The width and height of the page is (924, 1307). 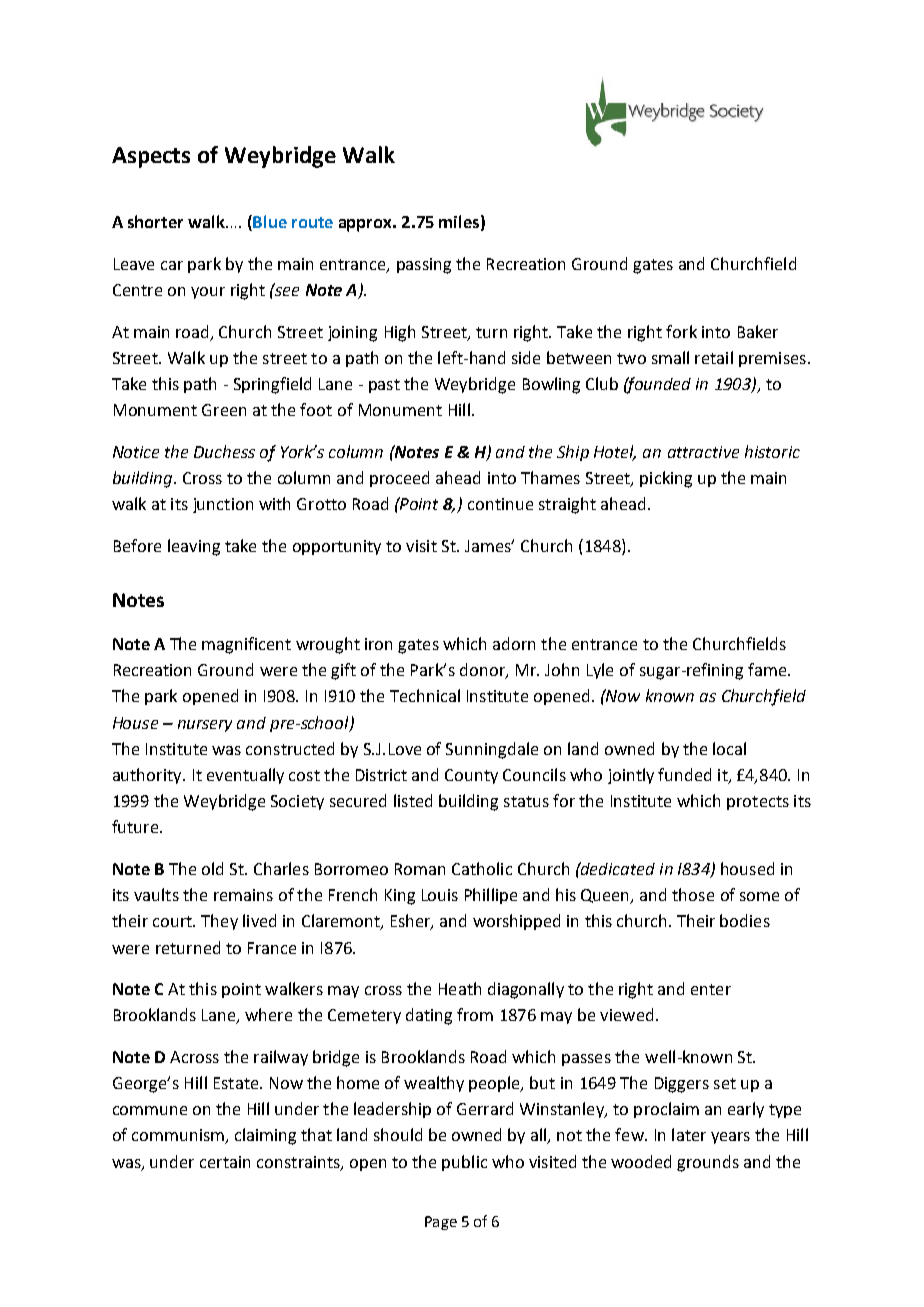 What do you see at coordinates (768, 669) in the page?
I see `fame` at bounding box center [768, 669].
